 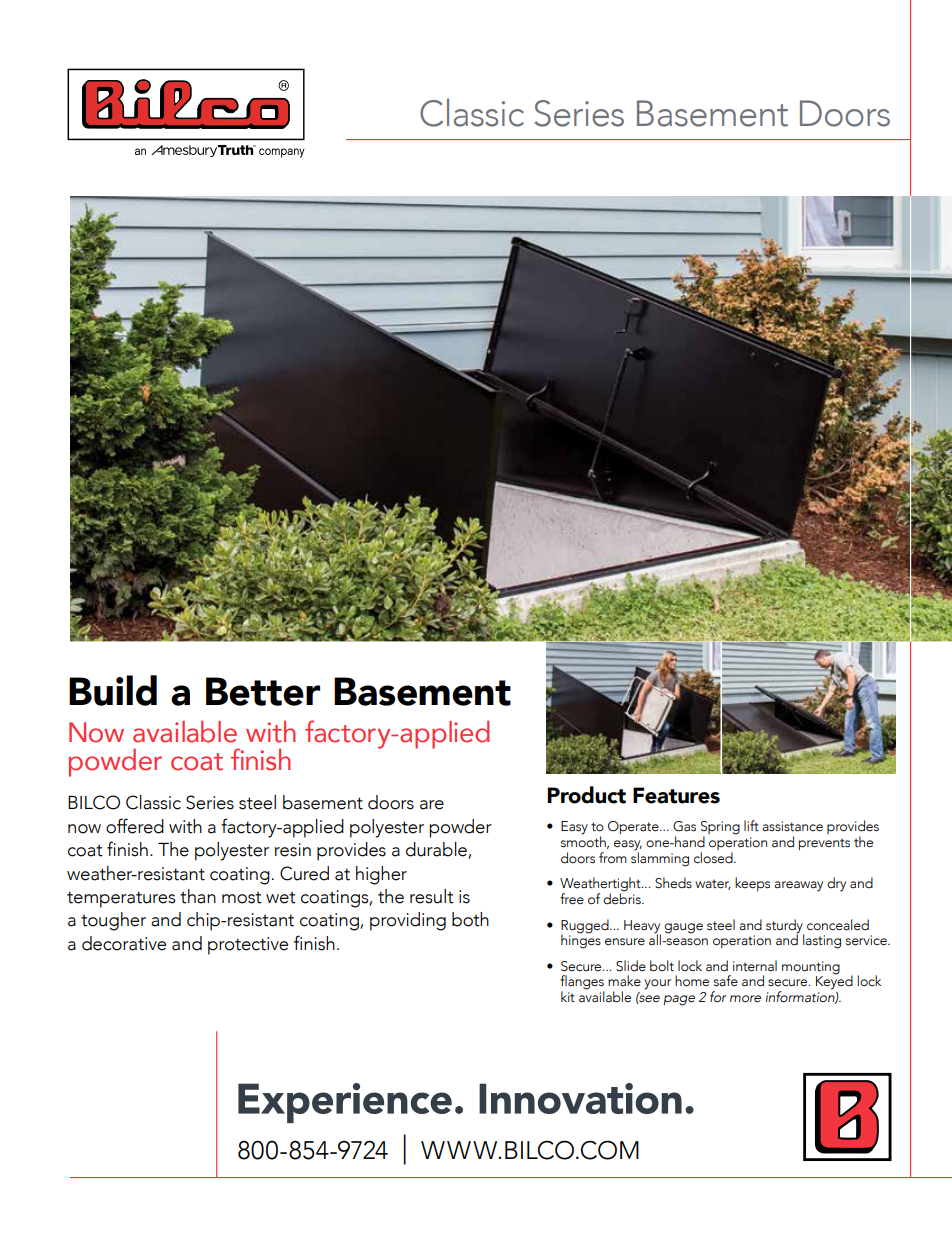 What do you see at coordinates (135, 826) in the screenshot?
I see `offered` at bounding box center [135, 826].
